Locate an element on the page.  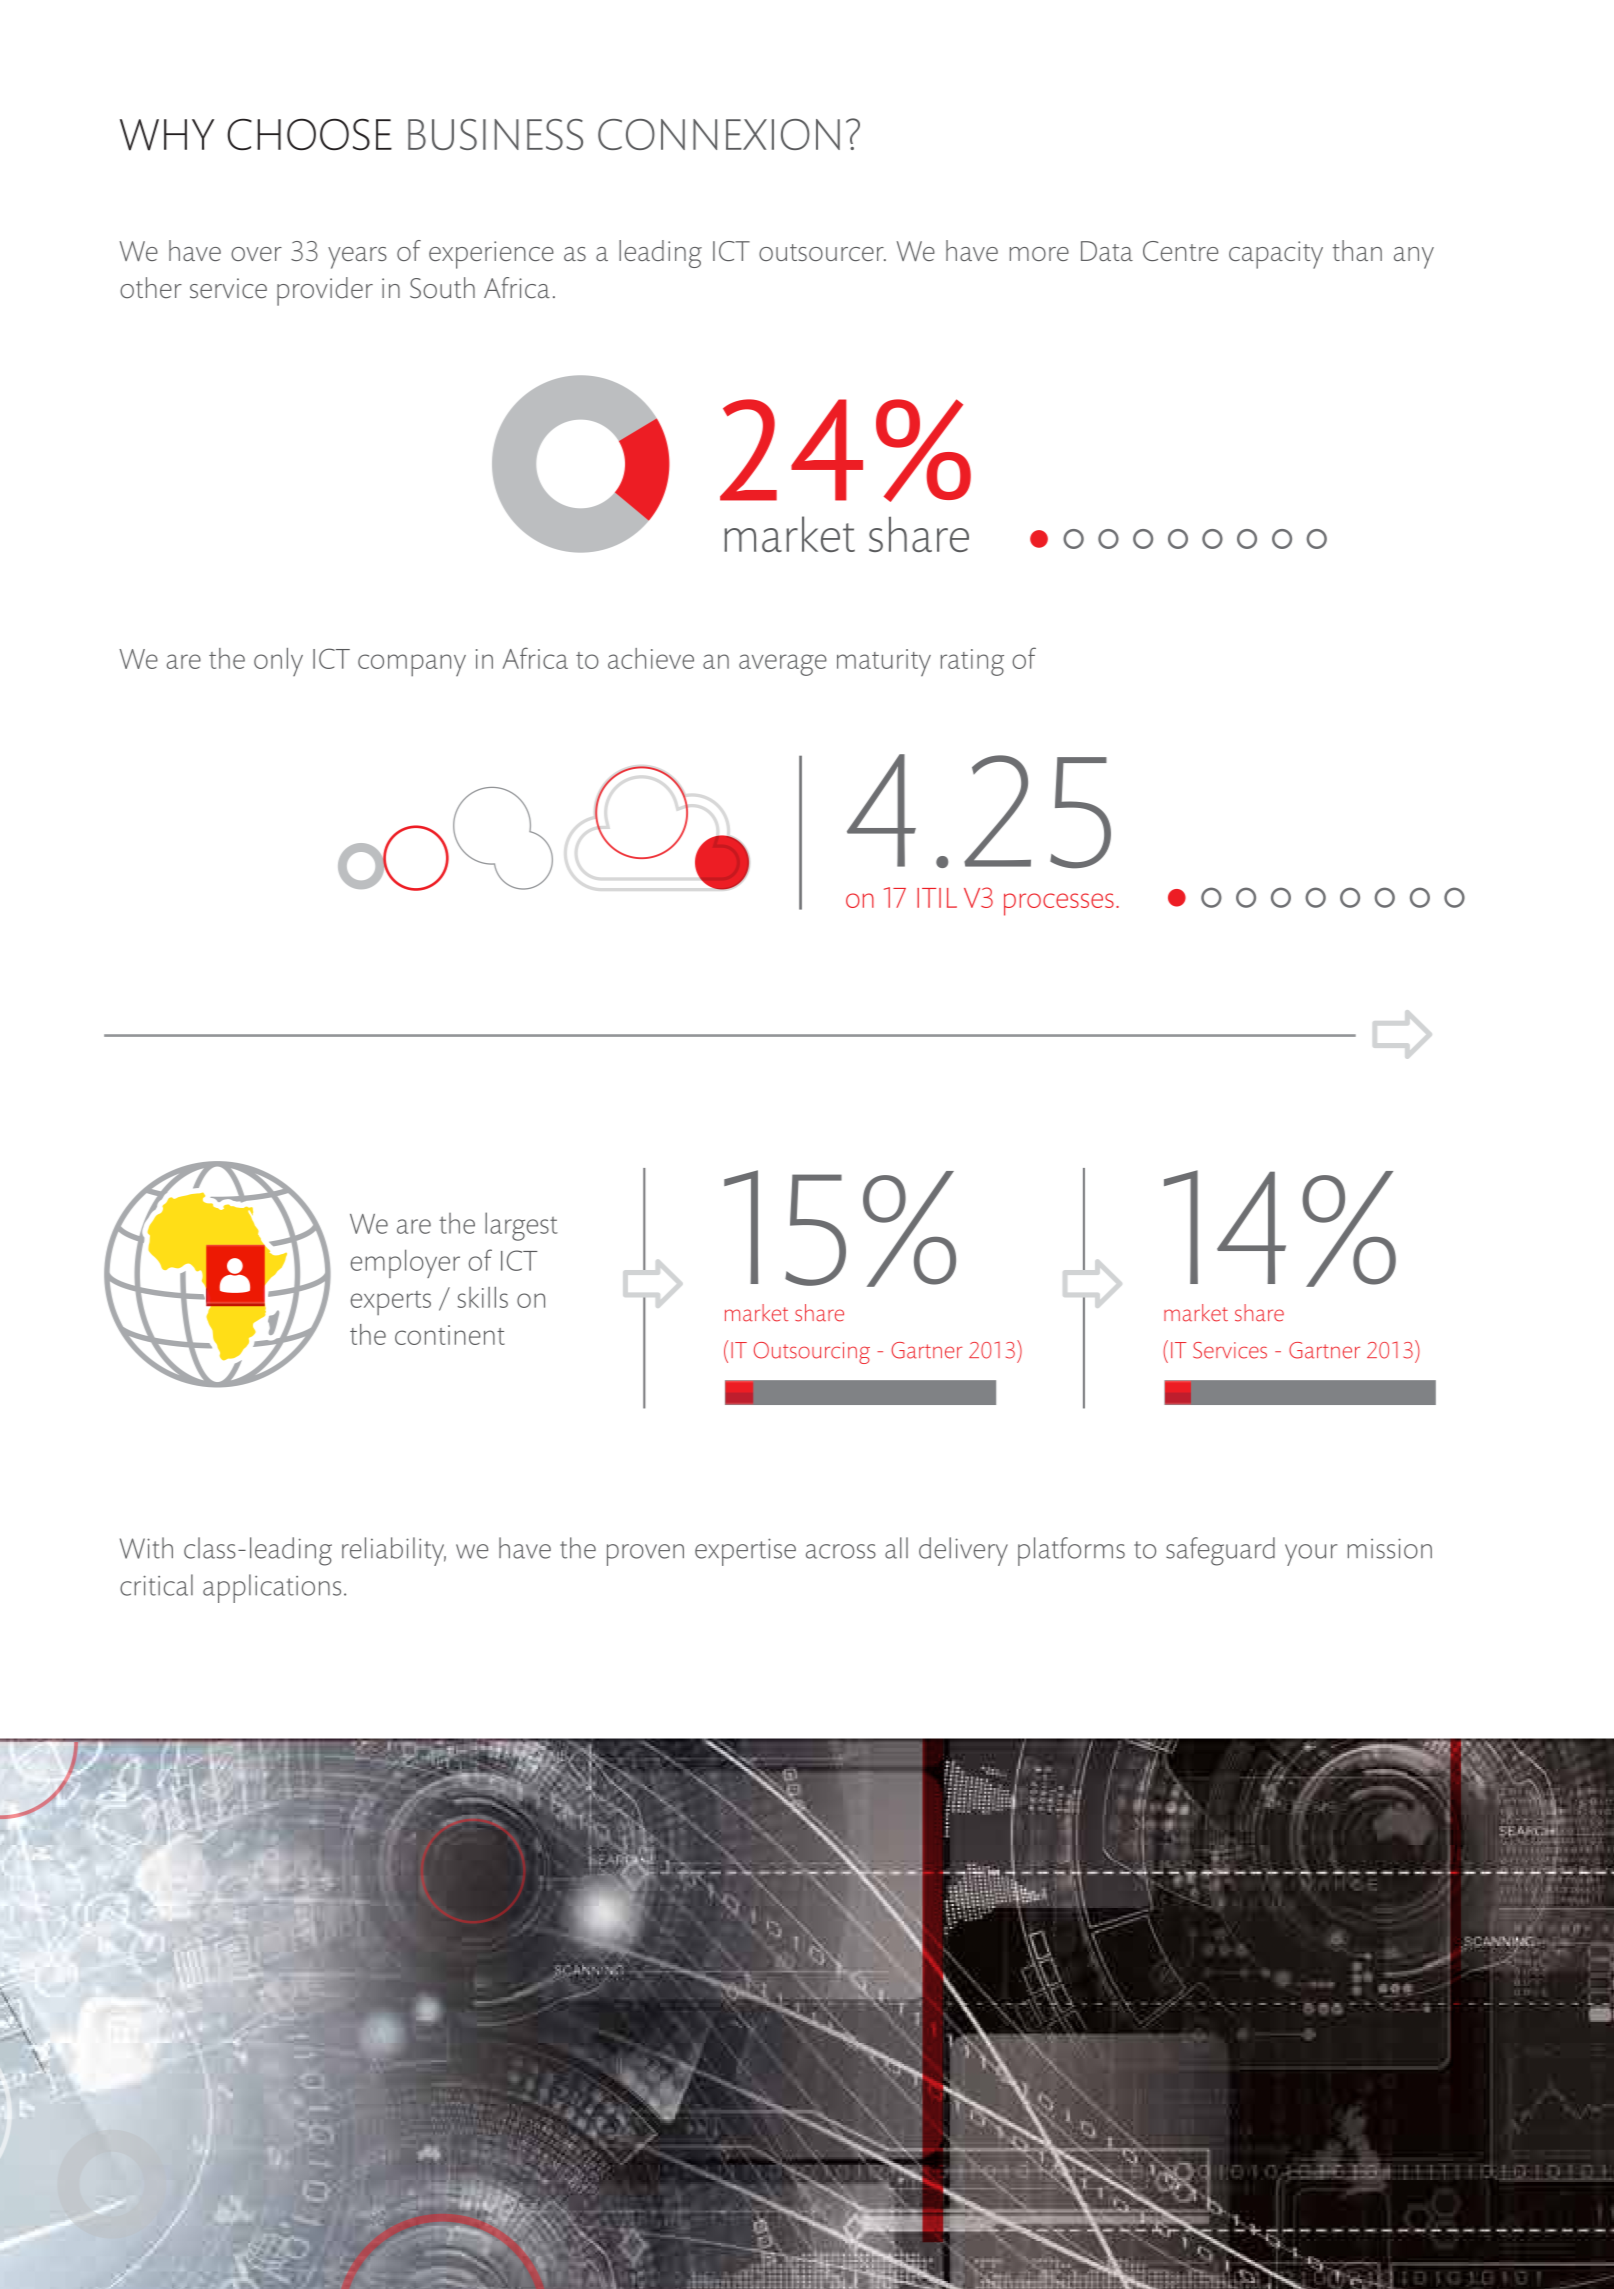
CONNEXION is located at coordinates (719, 134).
